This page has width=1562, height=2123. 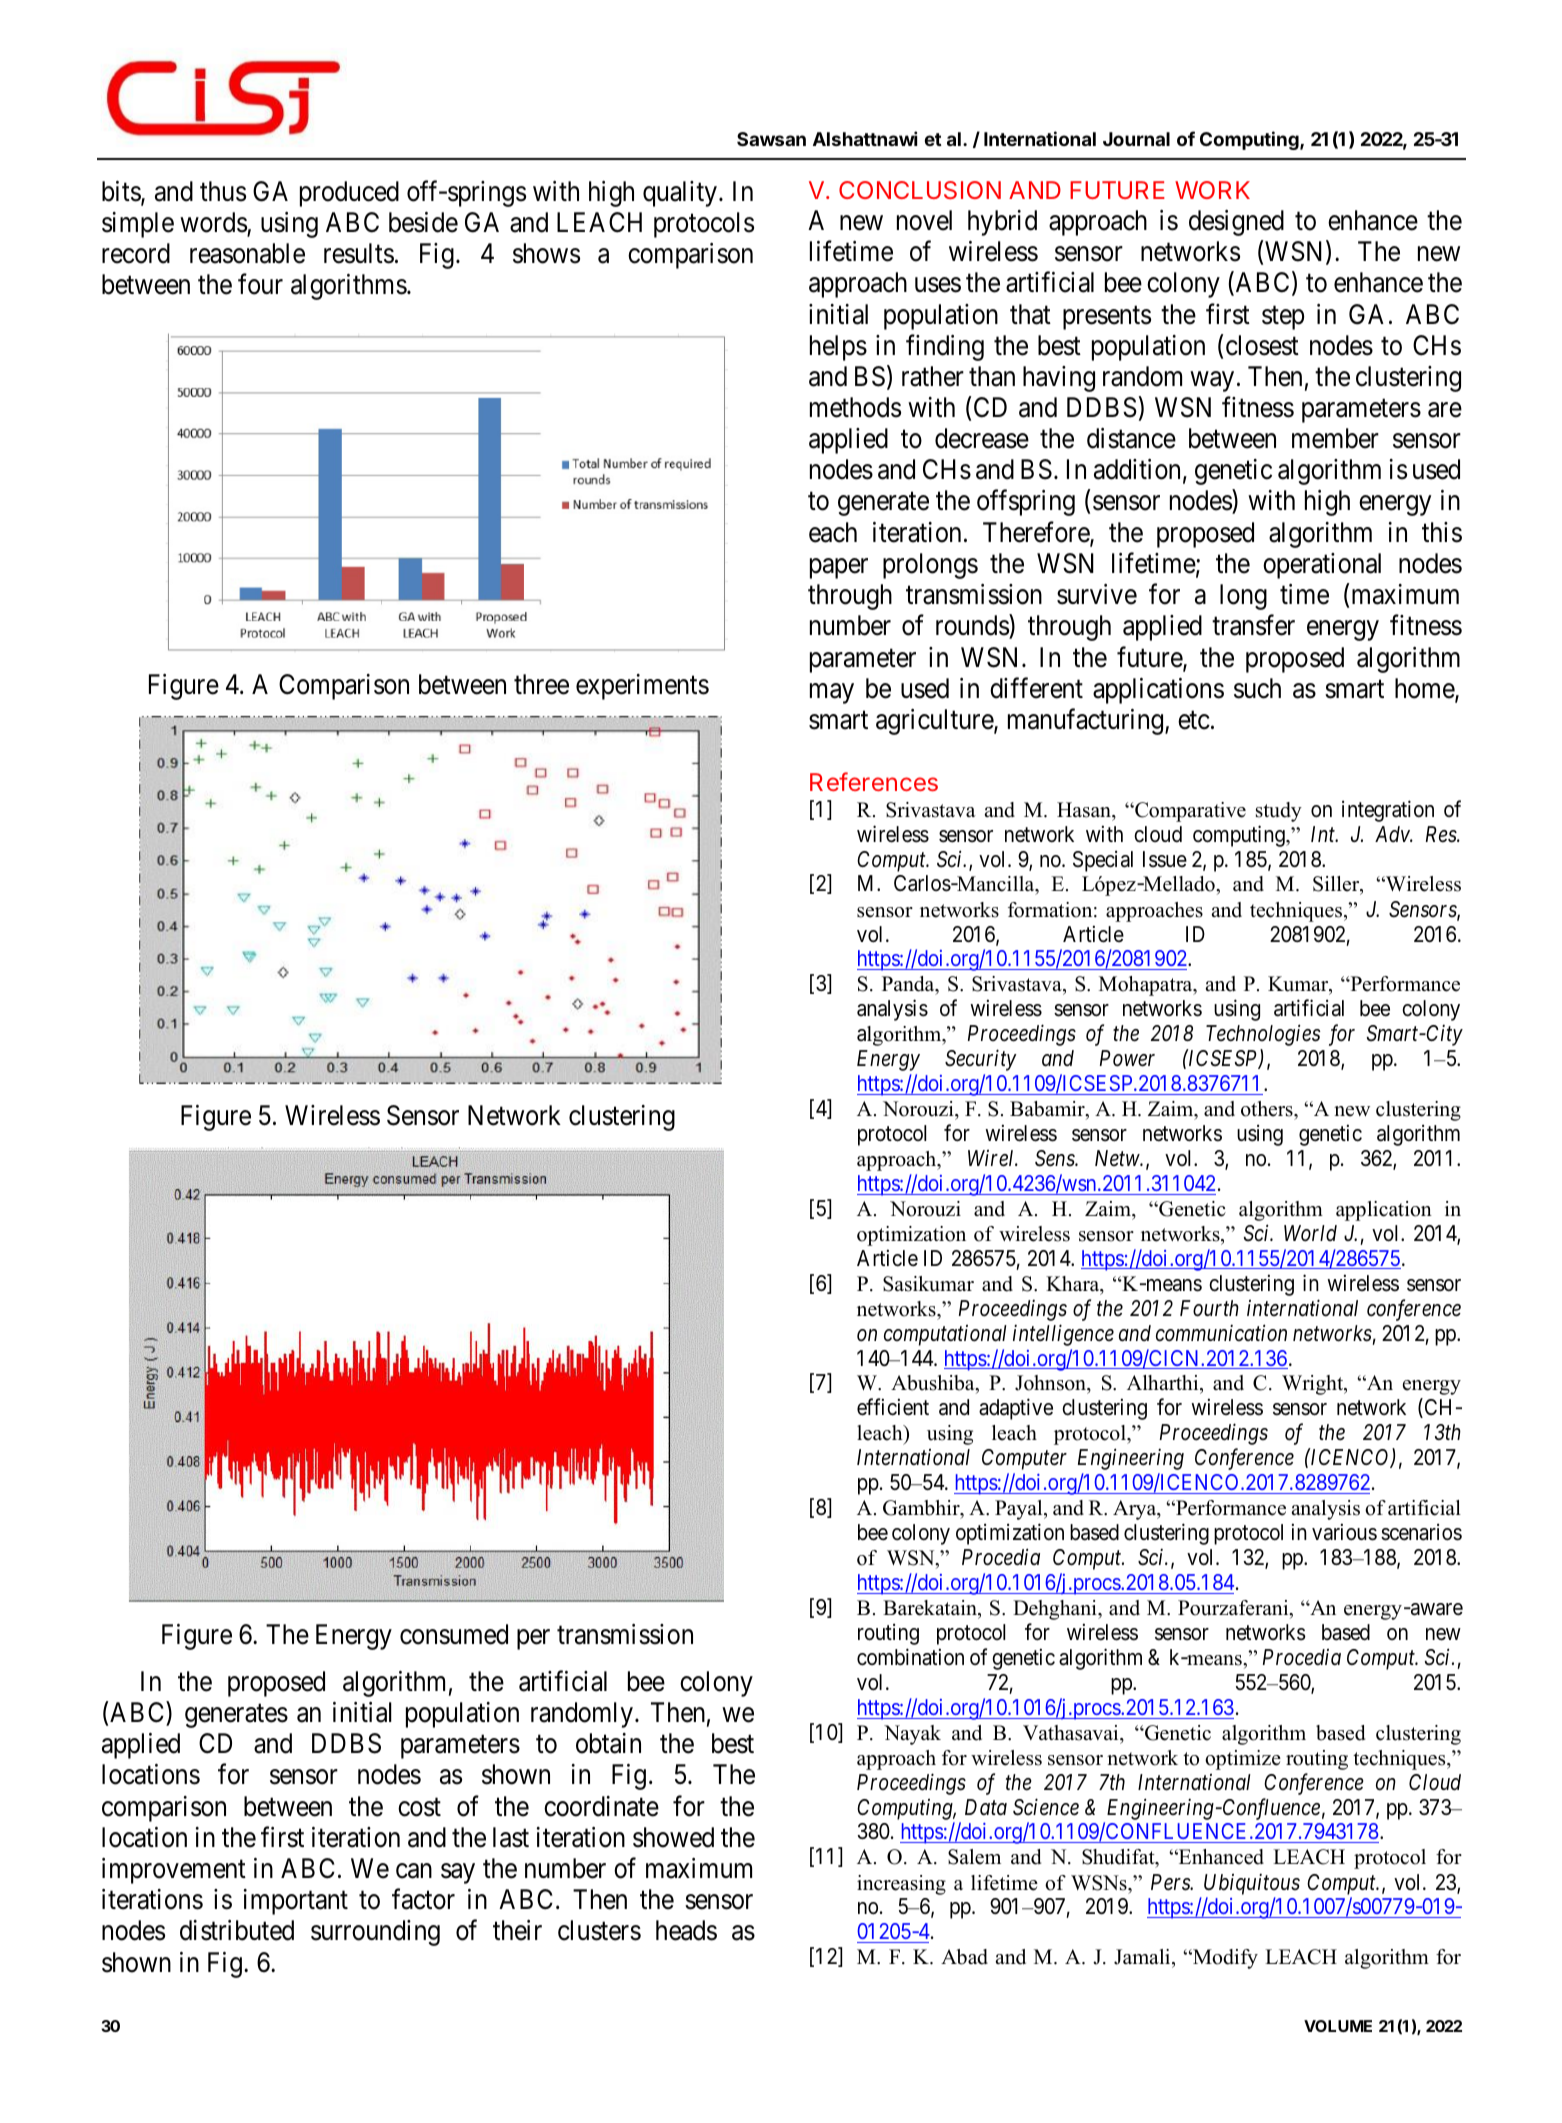 What do you see at coordinates (981, 1060) in the page?
I see `Security` at bounding box center [981, 1060].
